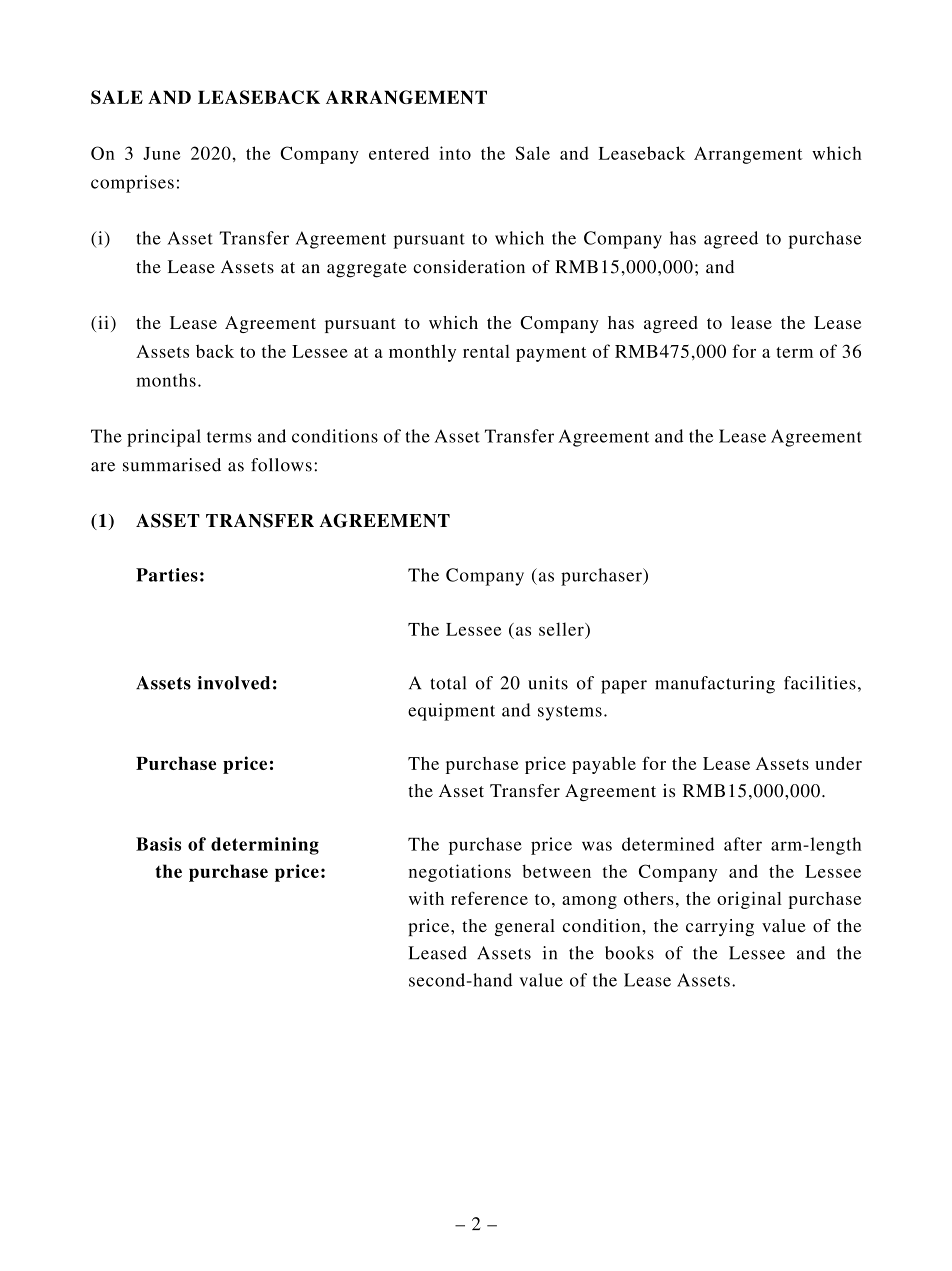 Image resolution: width=952 pixels, height=1271 pixels. Describe the element at coordinates (448, 683) in the screenshot. I see `total` at that location.
